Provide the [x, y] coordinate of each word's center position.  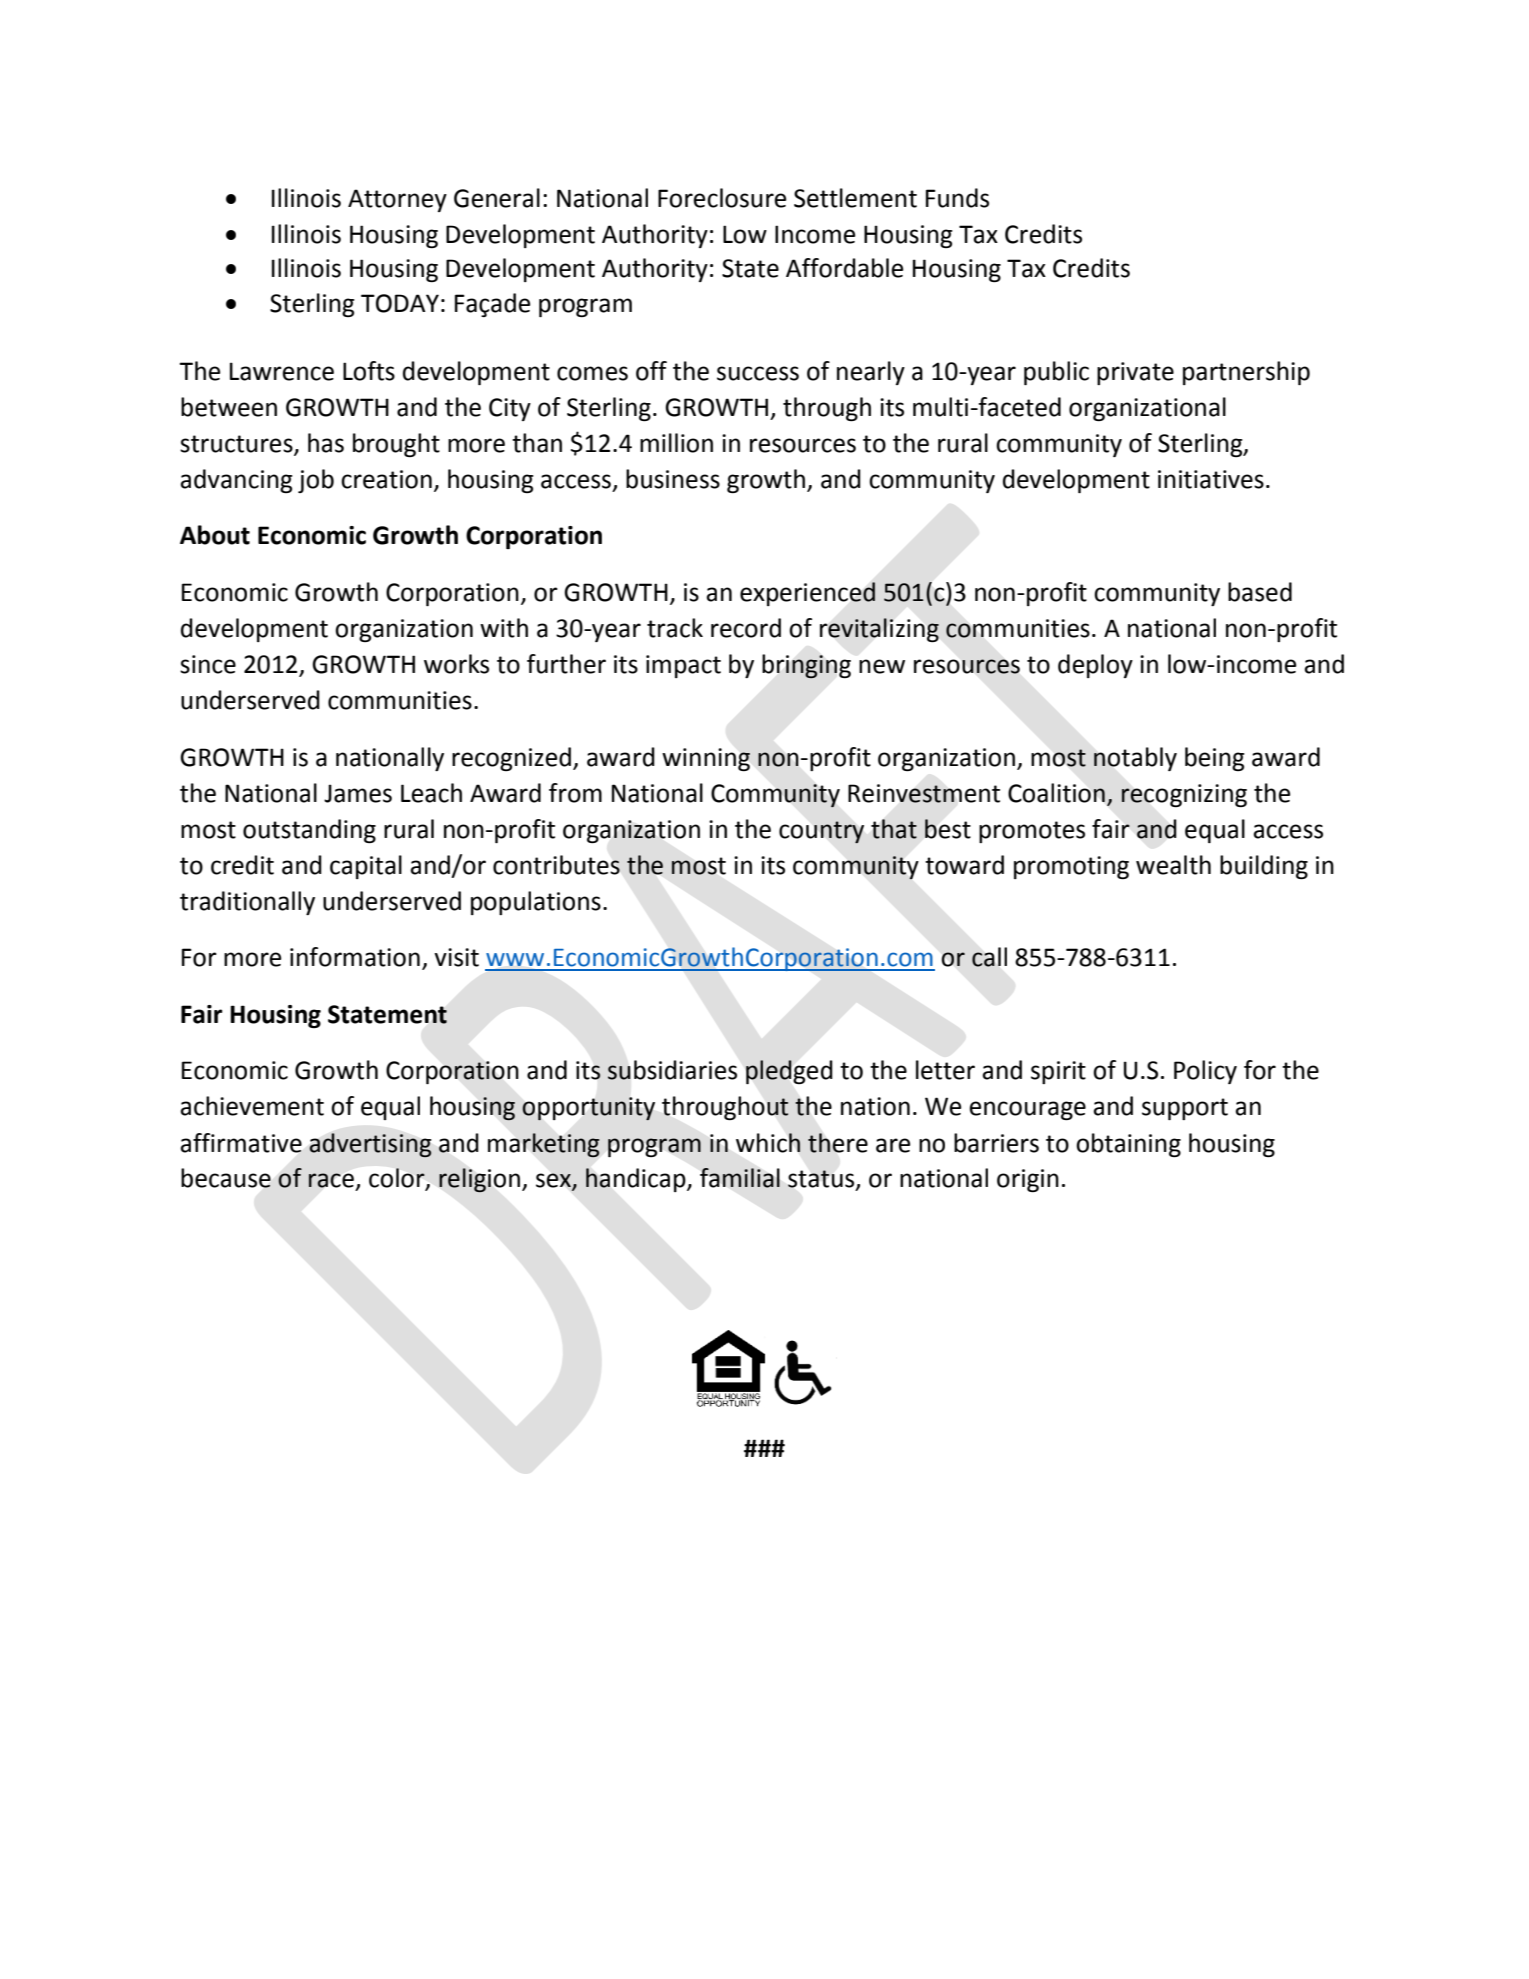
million [676, 443]
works [456, 664]
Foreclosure [722, 198]
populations [536, 903]
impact [683, 666]
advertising [370, 1145]
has [326, 443]
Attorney [397, 200]
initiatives [1211, 479]
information [355, 957]
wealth [1173, 865]
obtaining [1128, 1145]
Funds [957, 198]
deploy [1095, 666]
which [768, 1143]
